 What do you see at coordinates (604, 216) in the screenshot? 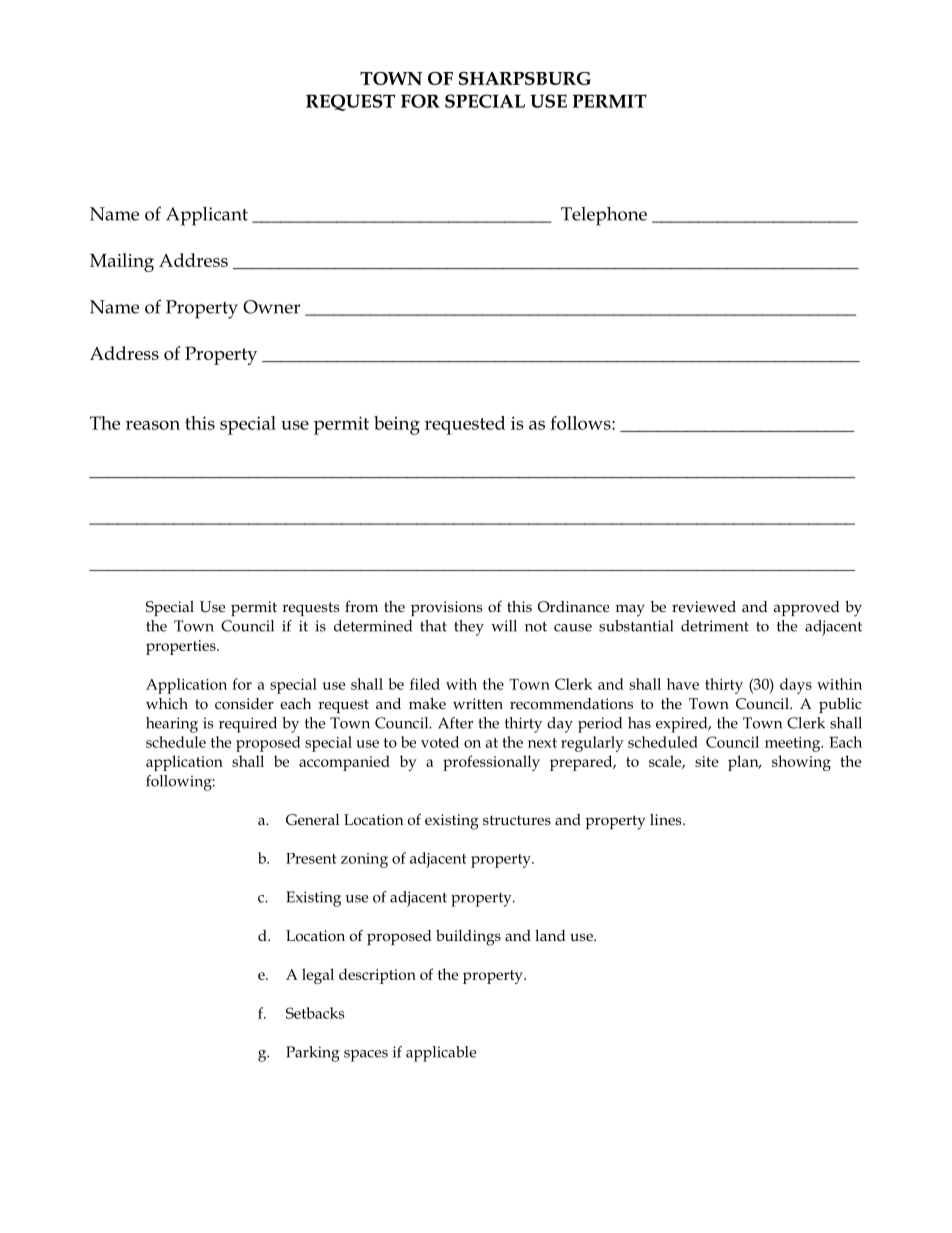
I see `Telephone` at bounding box center [604, 216].
